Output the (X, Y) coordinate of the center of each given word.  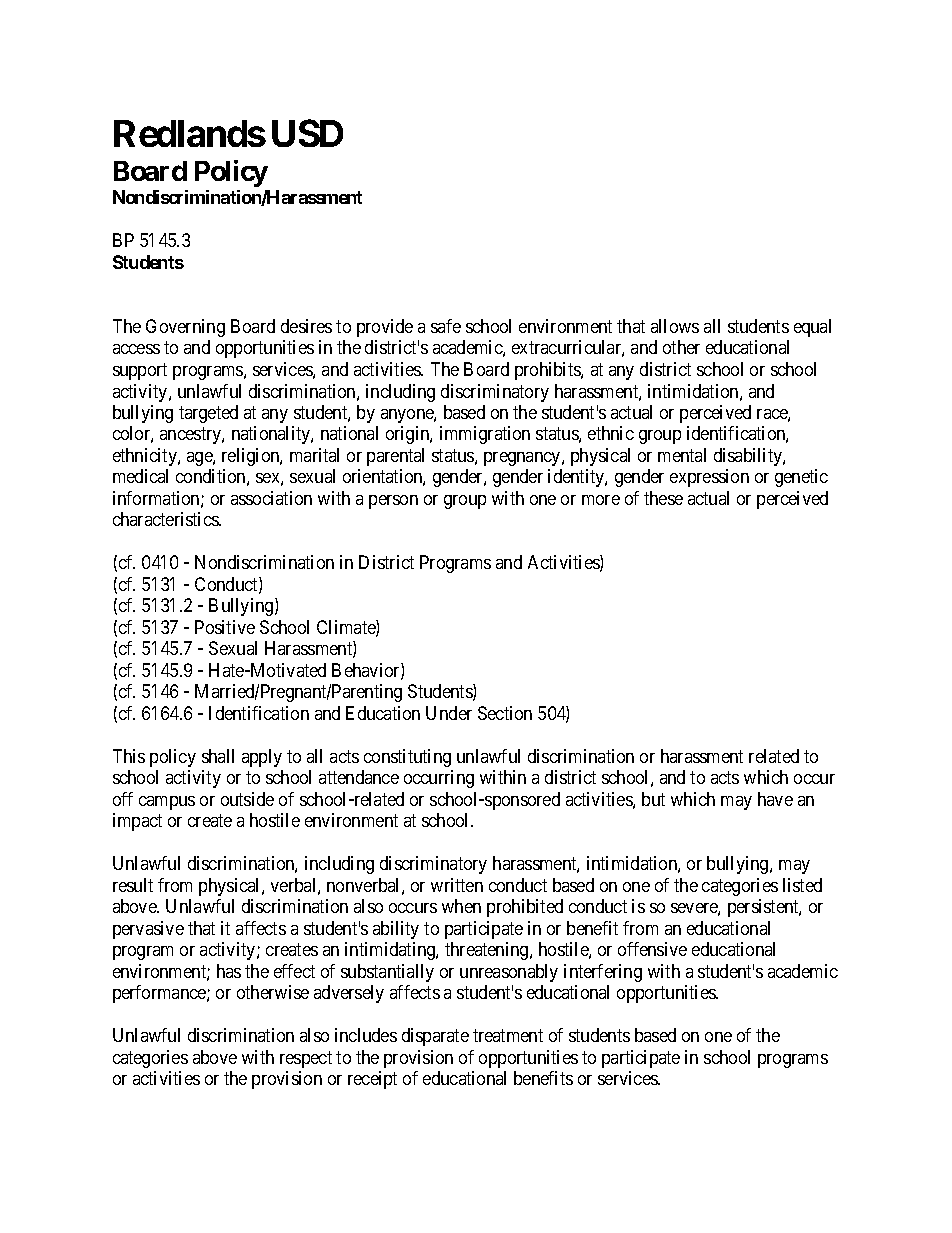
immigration (485, 435)
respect (306, 1059)
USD (307, 133)
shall (218, 756)
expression (709, 478)
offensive (652, 949)
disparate (435, 1037)
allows (675, 326)
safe (446, 326)
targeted (208, 414)
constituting (407, 758)
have (775, 799)
